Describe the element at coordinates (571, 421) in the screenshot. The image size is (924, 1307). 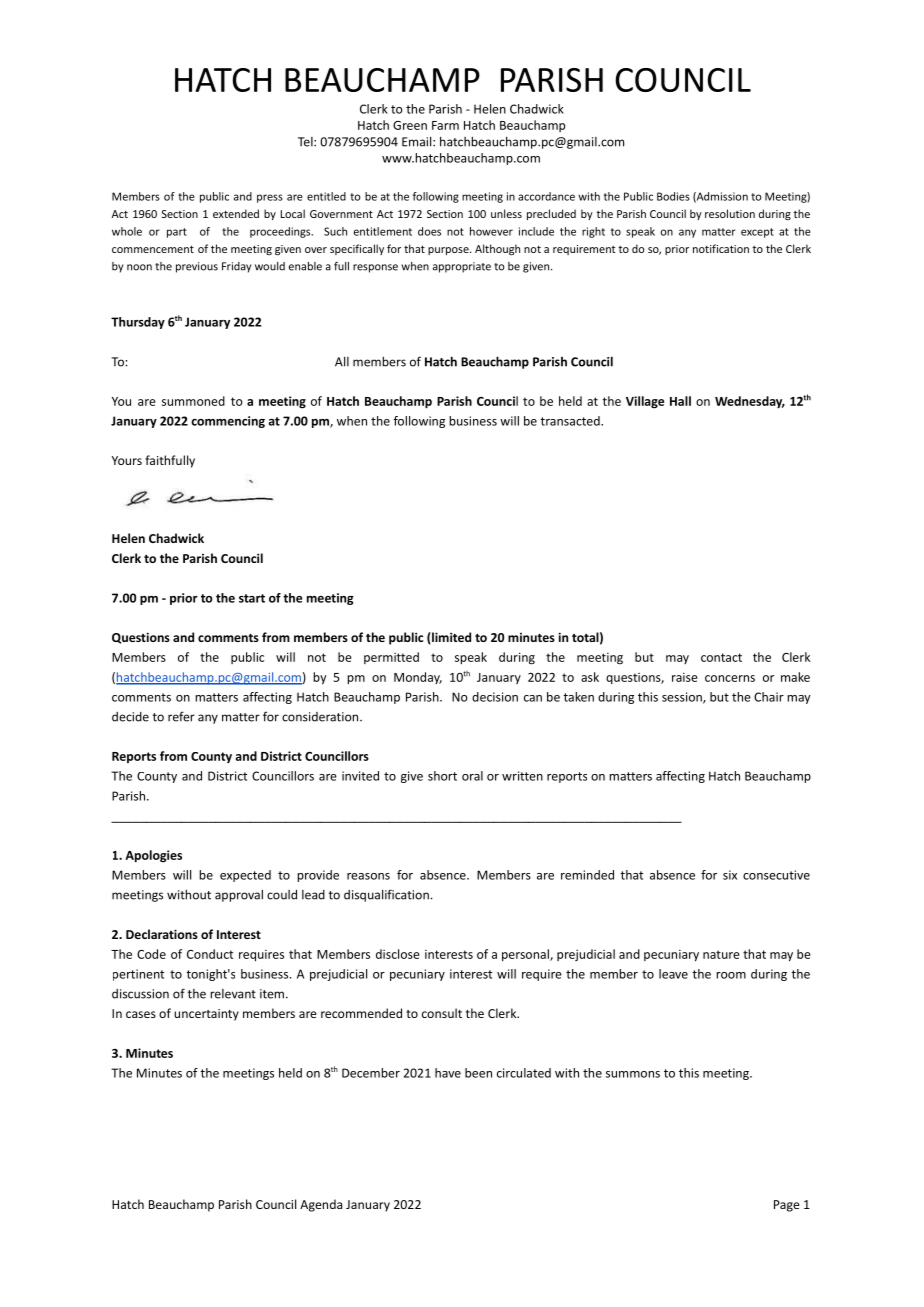
I see `transacted` at that location.
